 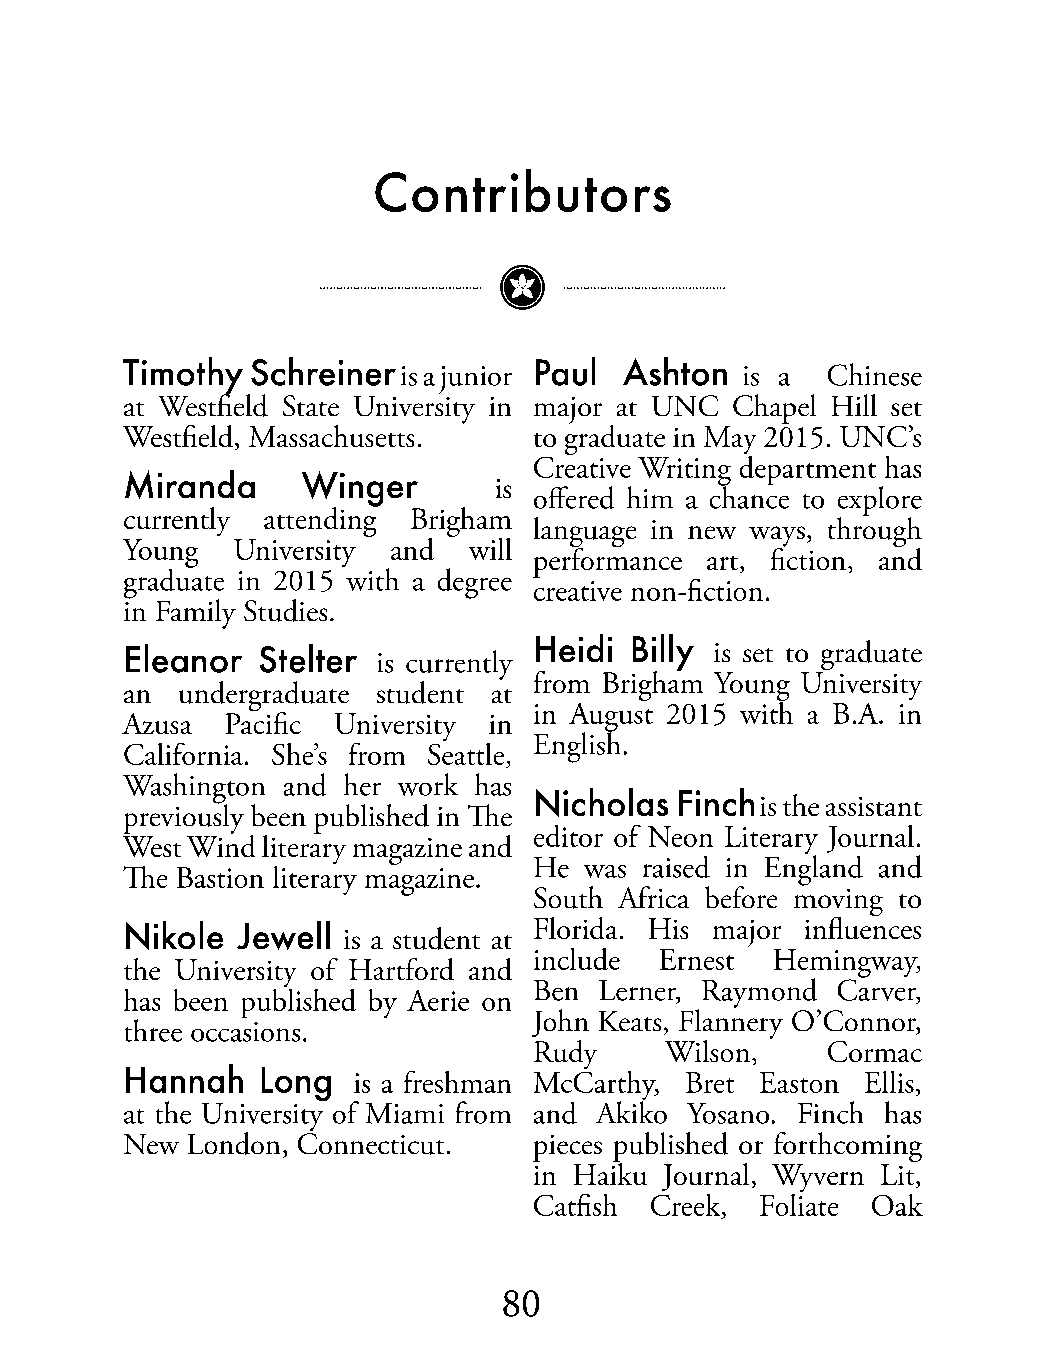 What do you see at coordinates (234, 1143) in the document?
I see `London` at bounding box center [234, 1143].
